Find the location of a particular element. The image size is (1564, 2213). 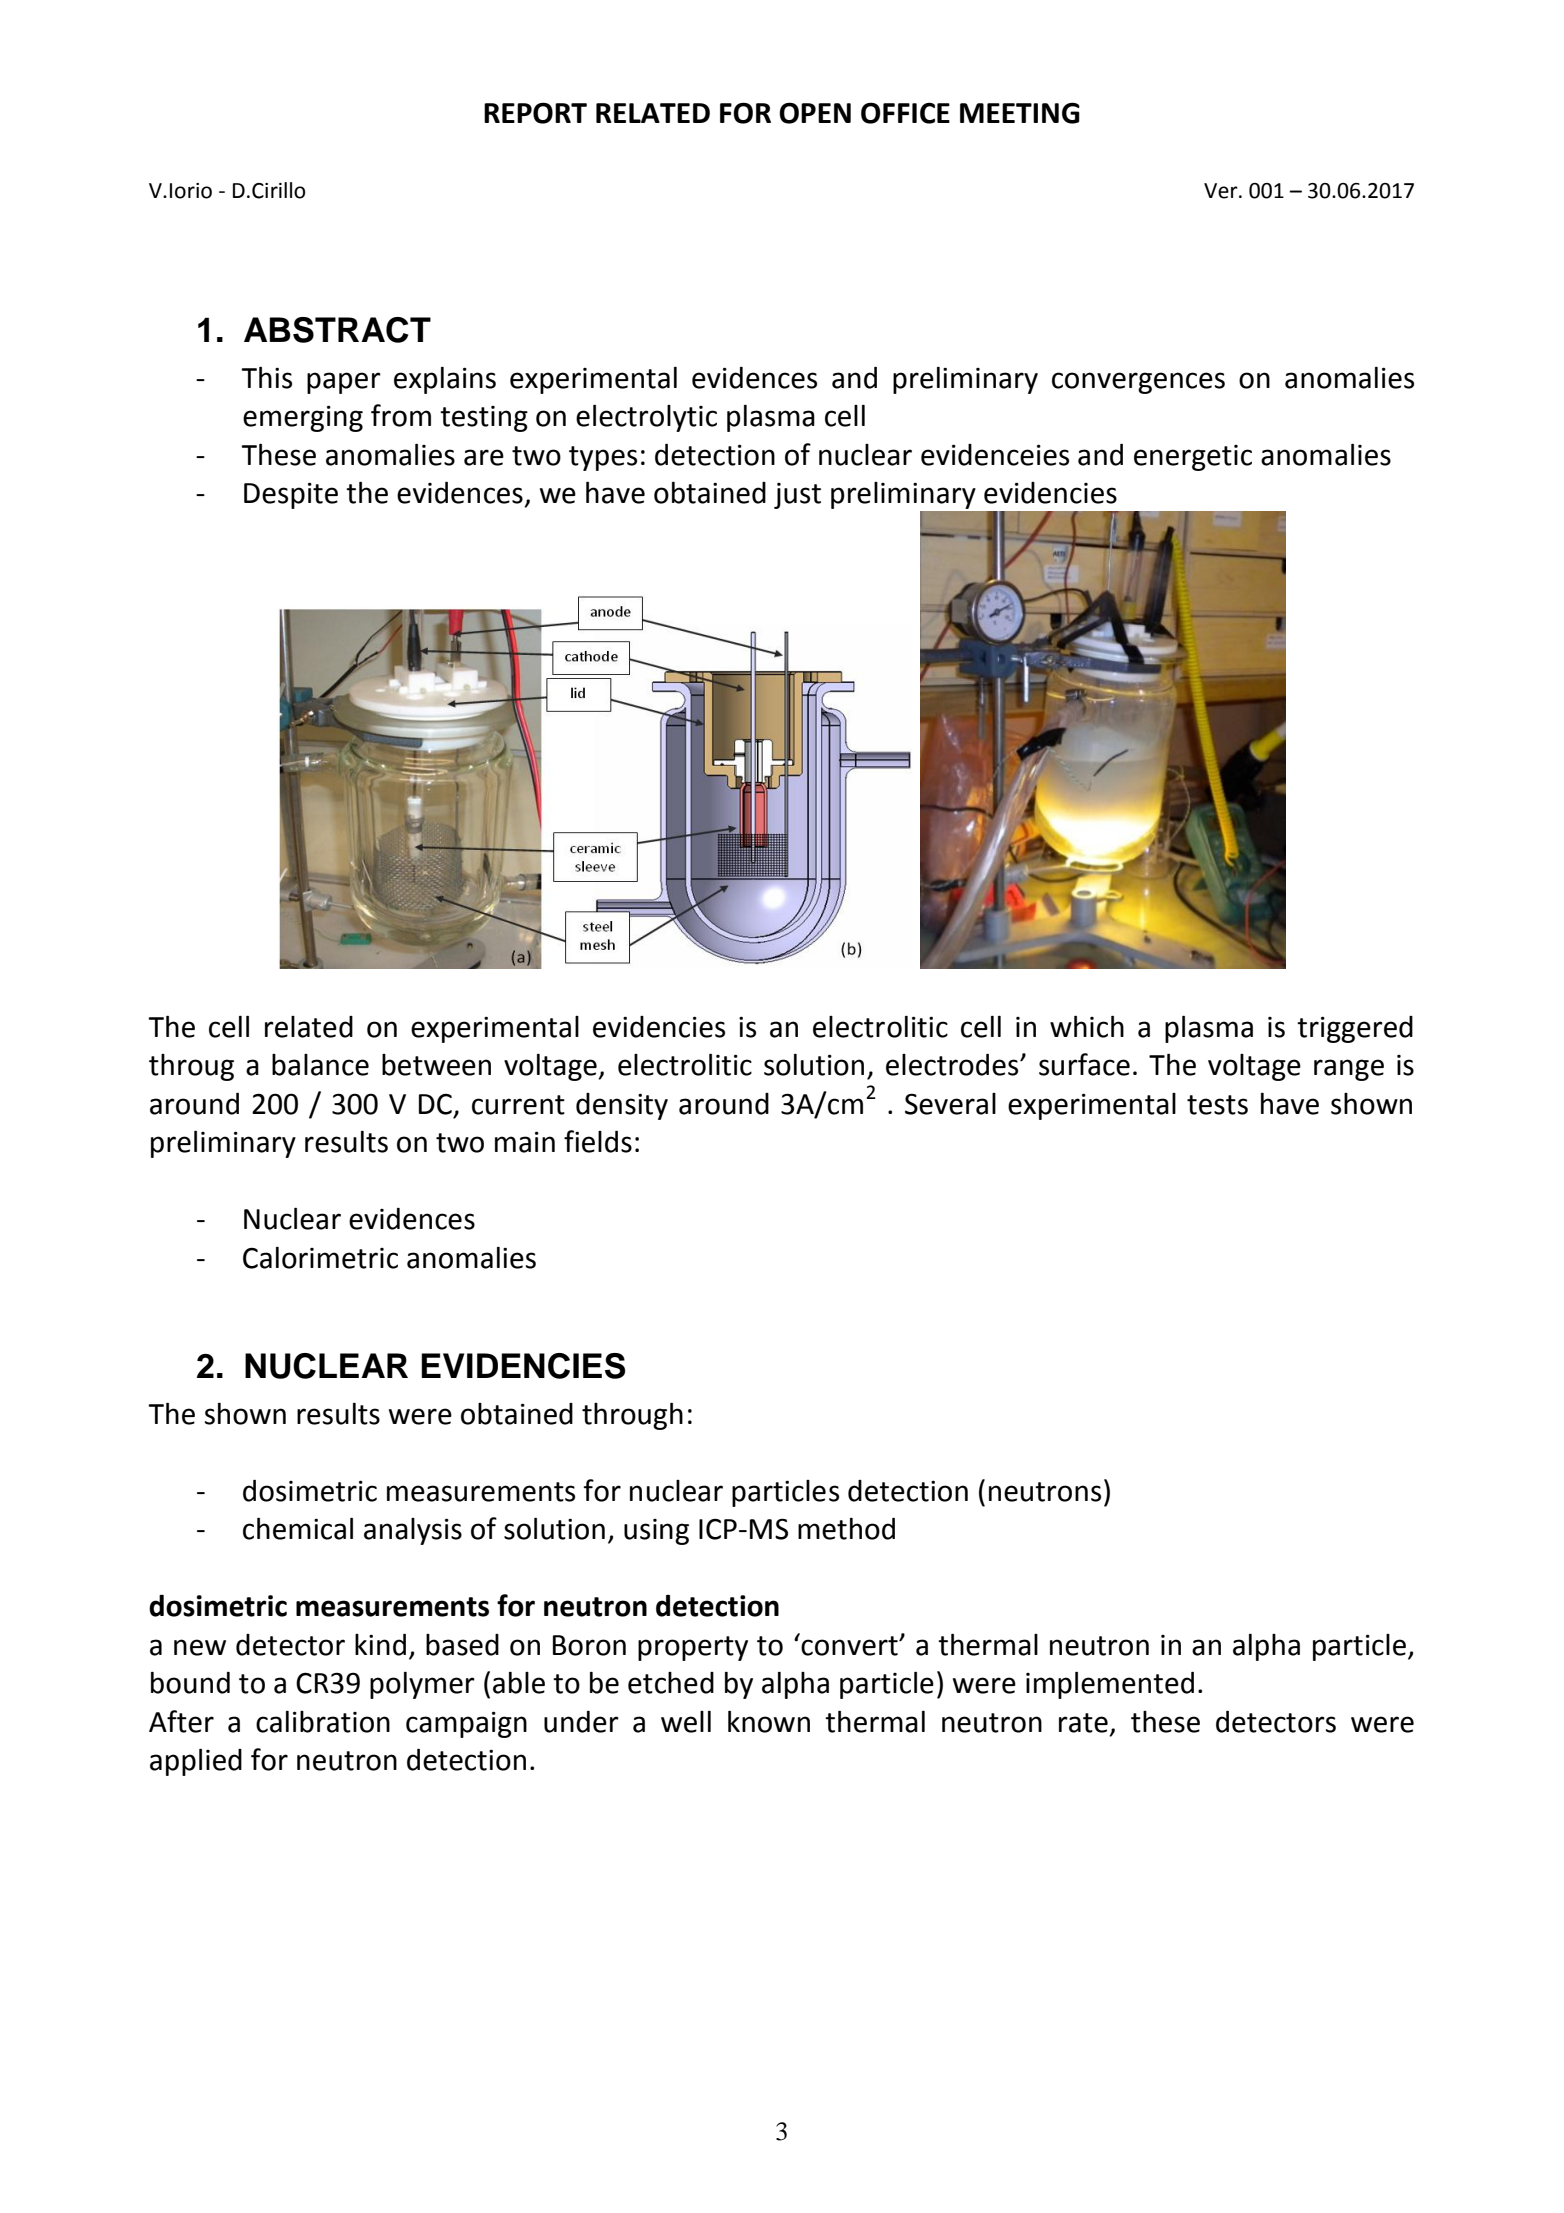

Despite is located at coordinates (291, 495).
